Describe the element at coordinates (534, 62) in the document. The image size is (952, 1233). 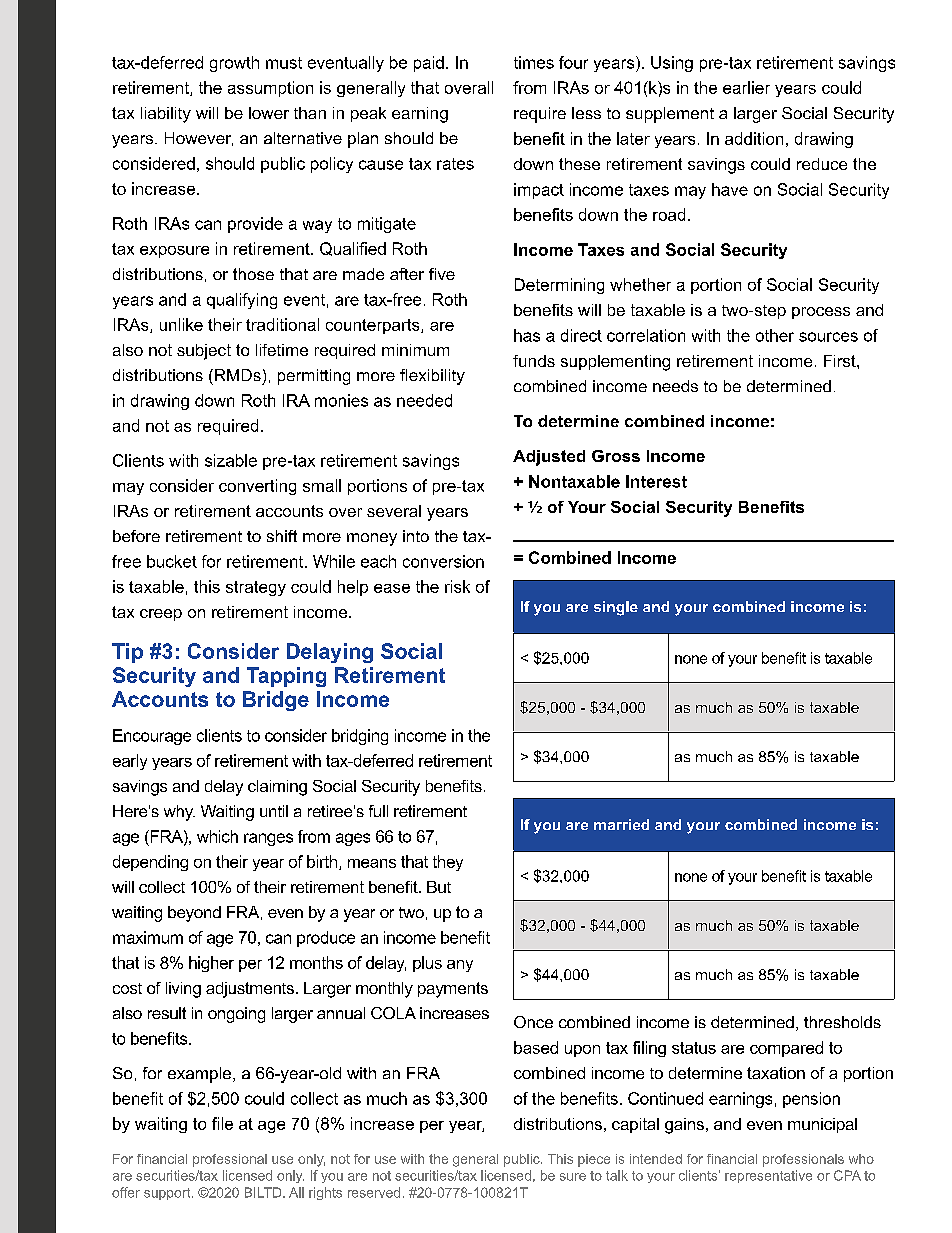
I see `times` at that location.
